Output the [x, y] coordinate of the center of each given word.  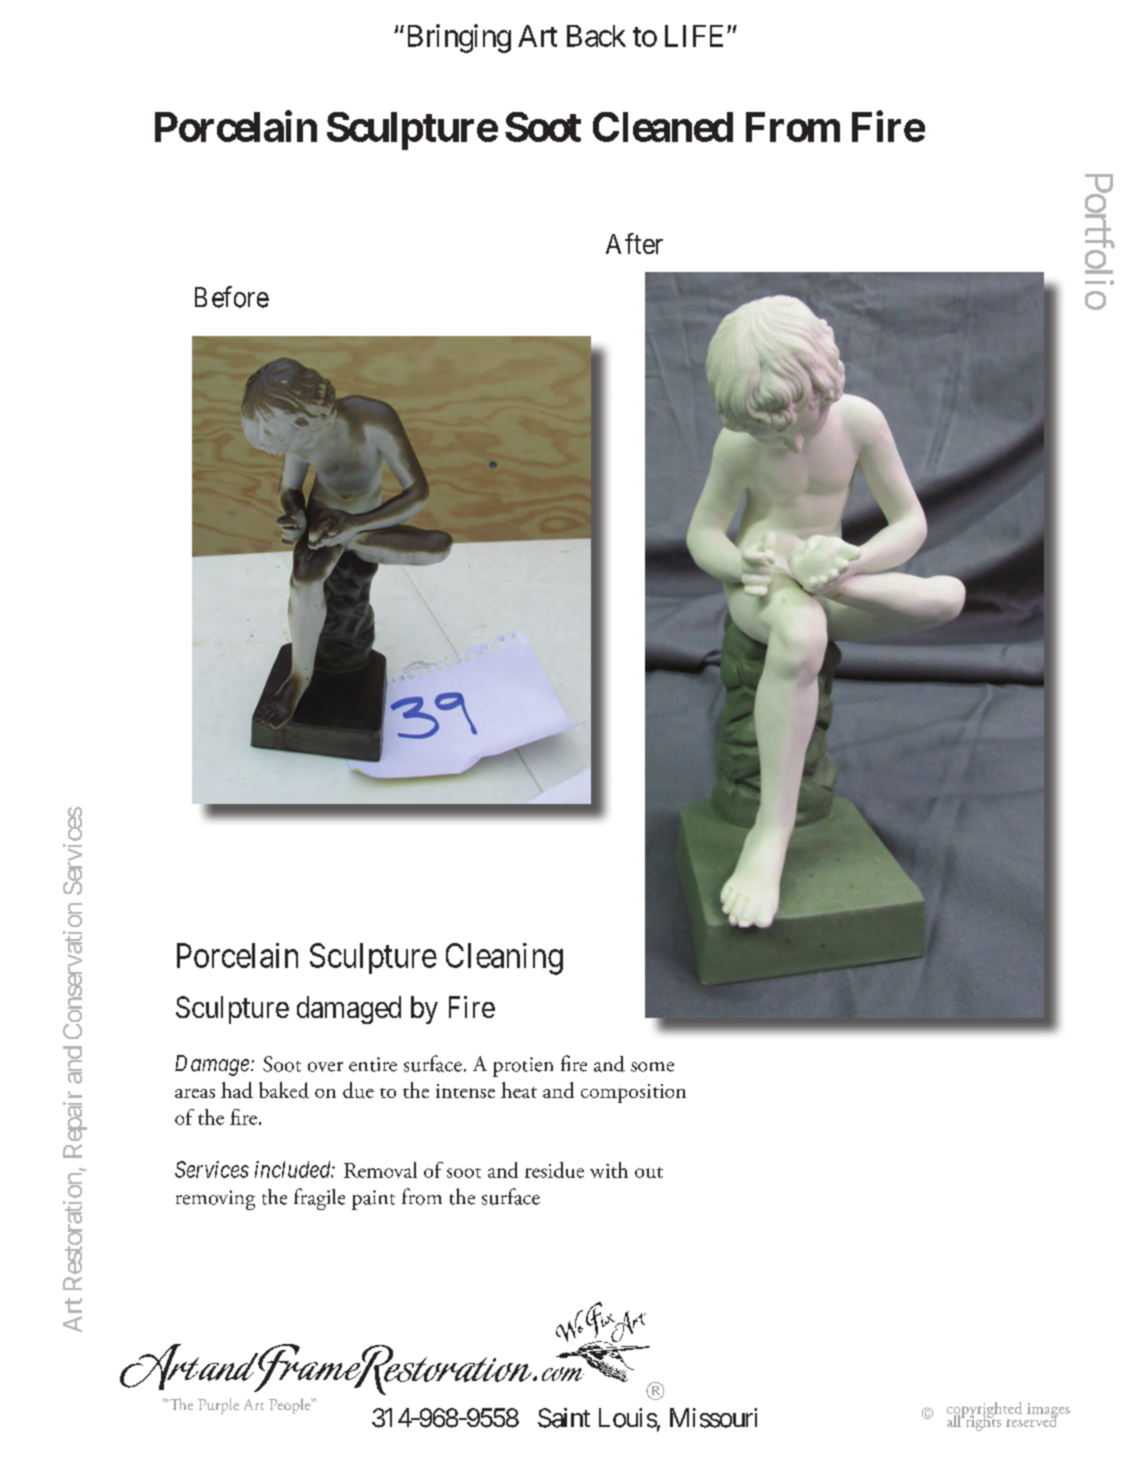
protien [523, 1067]
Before [232, 297]
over [325, 1067]
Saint [564, 1418]
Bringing [457, 38]
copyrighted [984, 1411]
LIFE [694, 36]
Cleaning [504, 959]
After [634, 243]
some [652, 1067]
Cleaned [663, 127]
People [291, 1406]
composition [633, 1093]
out [649, 1172]
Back [596, 36]
